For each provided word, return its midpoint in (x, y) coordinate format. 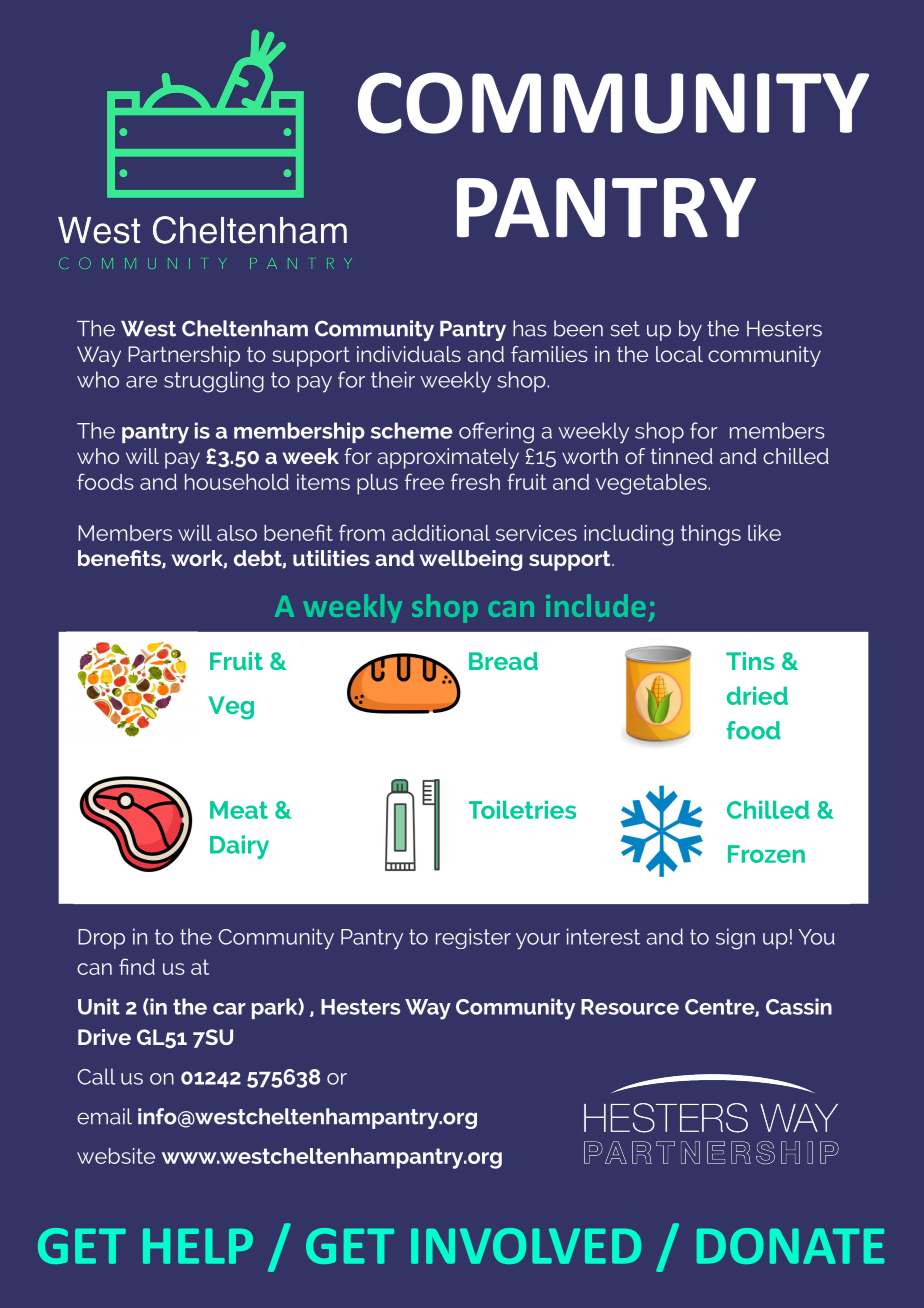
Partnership (184, 356)
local (679, 354)
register (473, 938)
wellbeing (470, 560)
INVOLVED (526, 1246)
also (237, 533)
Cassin (799, 1006)
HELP (198, 1246)
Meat (239, 810)
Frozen (766, 854)
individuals (409, 354)
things (711, 535)
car (229, 1009)
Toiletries (522, 809)
